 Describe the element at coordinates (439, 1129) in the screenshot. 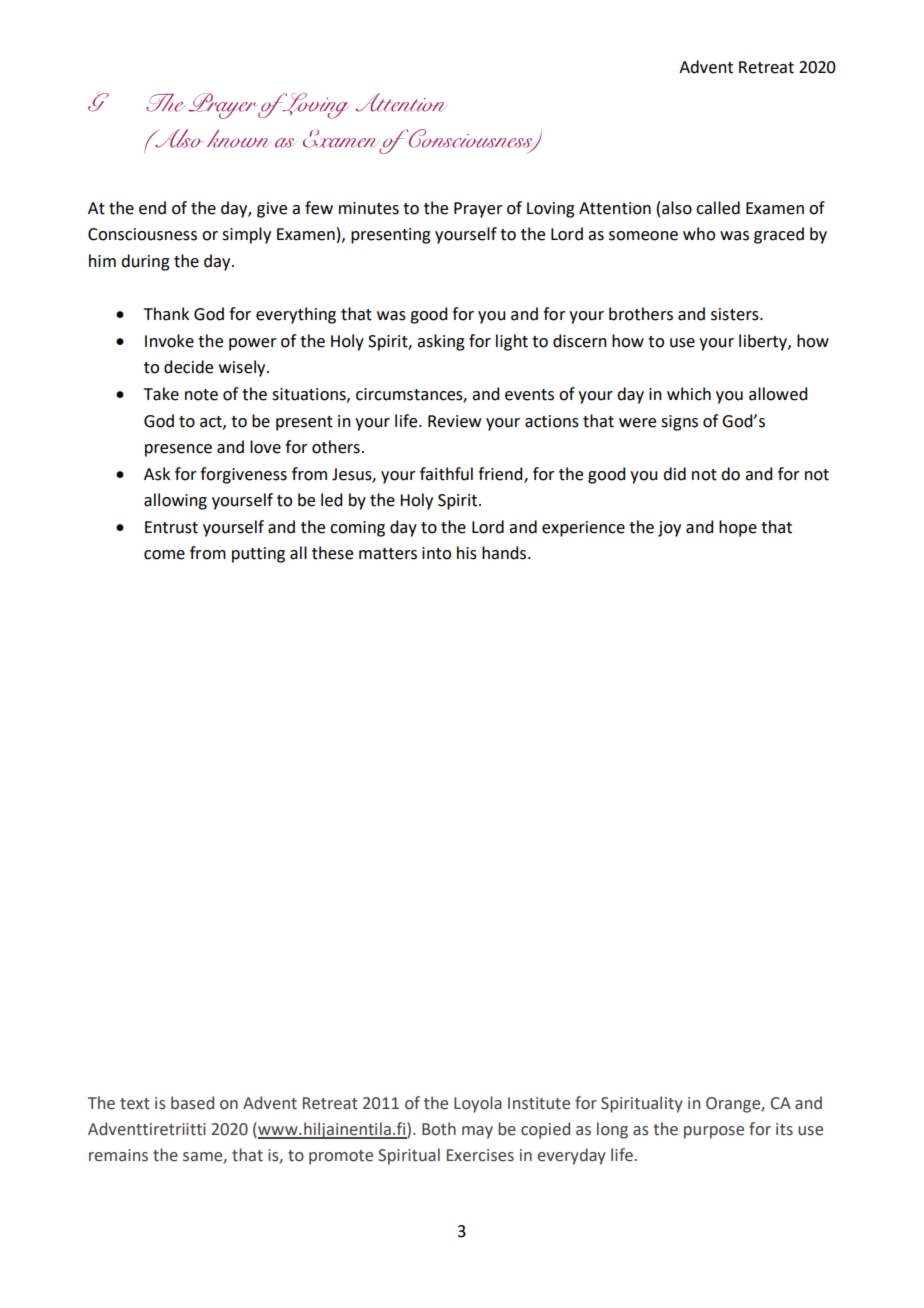

I see `Both` at that location.
